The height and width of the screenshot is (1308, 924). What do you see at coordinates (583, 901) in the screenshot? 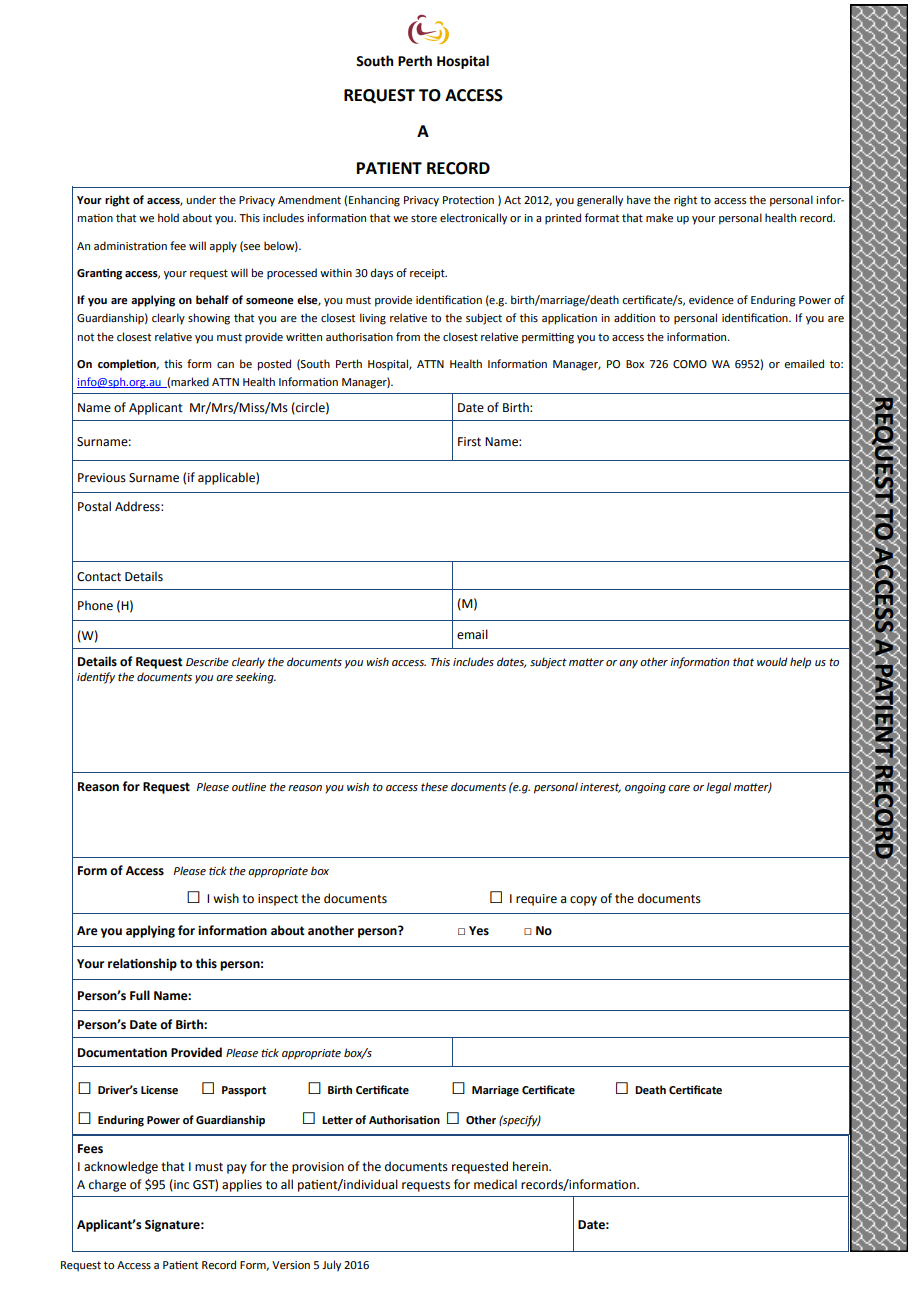
I see `copy` at bounding box center [583, 901].
